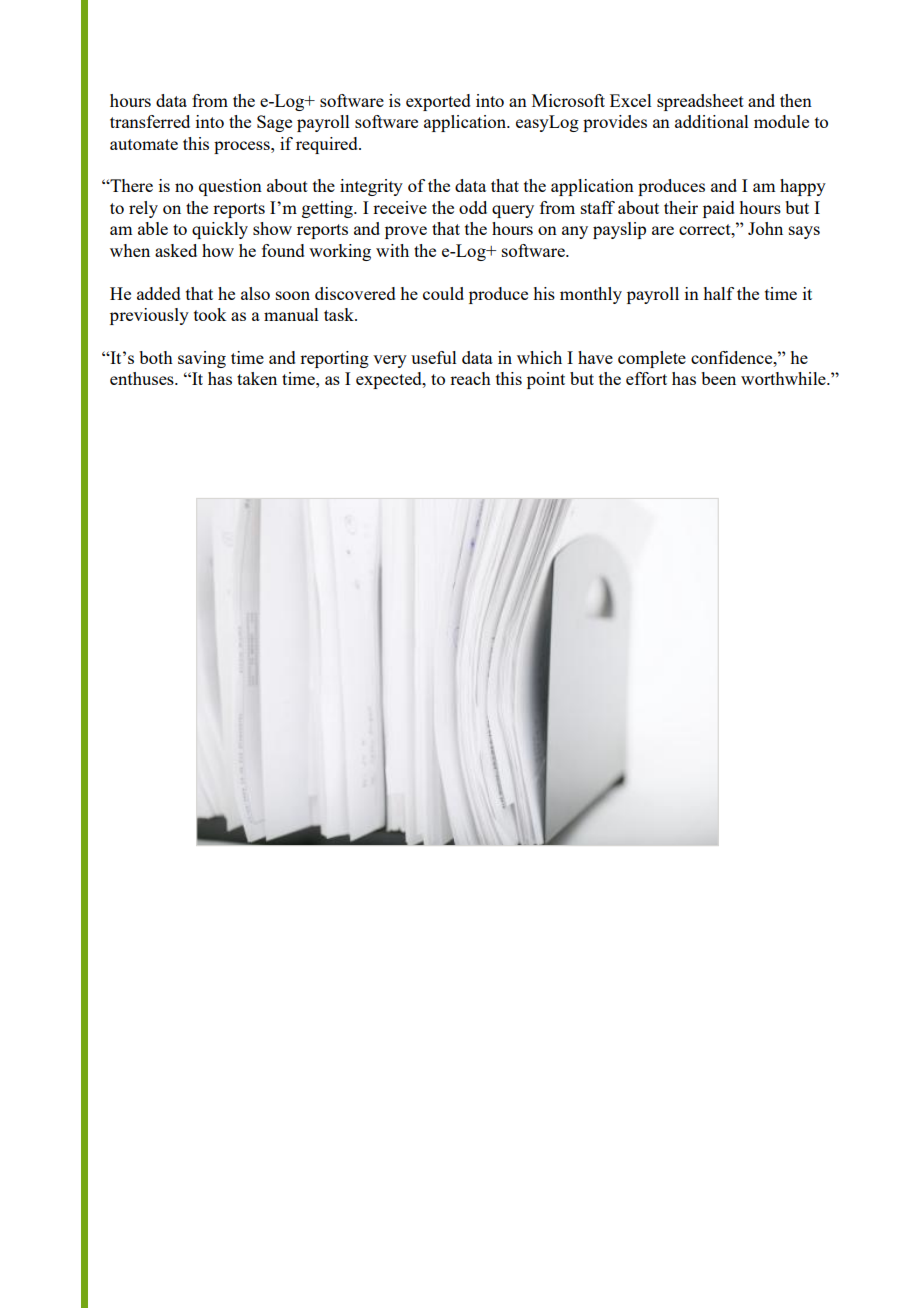 The width and height of the document is (924, 1308). Describe the element at coordinates (803, 187) in the document. I see `happy` at that location.
